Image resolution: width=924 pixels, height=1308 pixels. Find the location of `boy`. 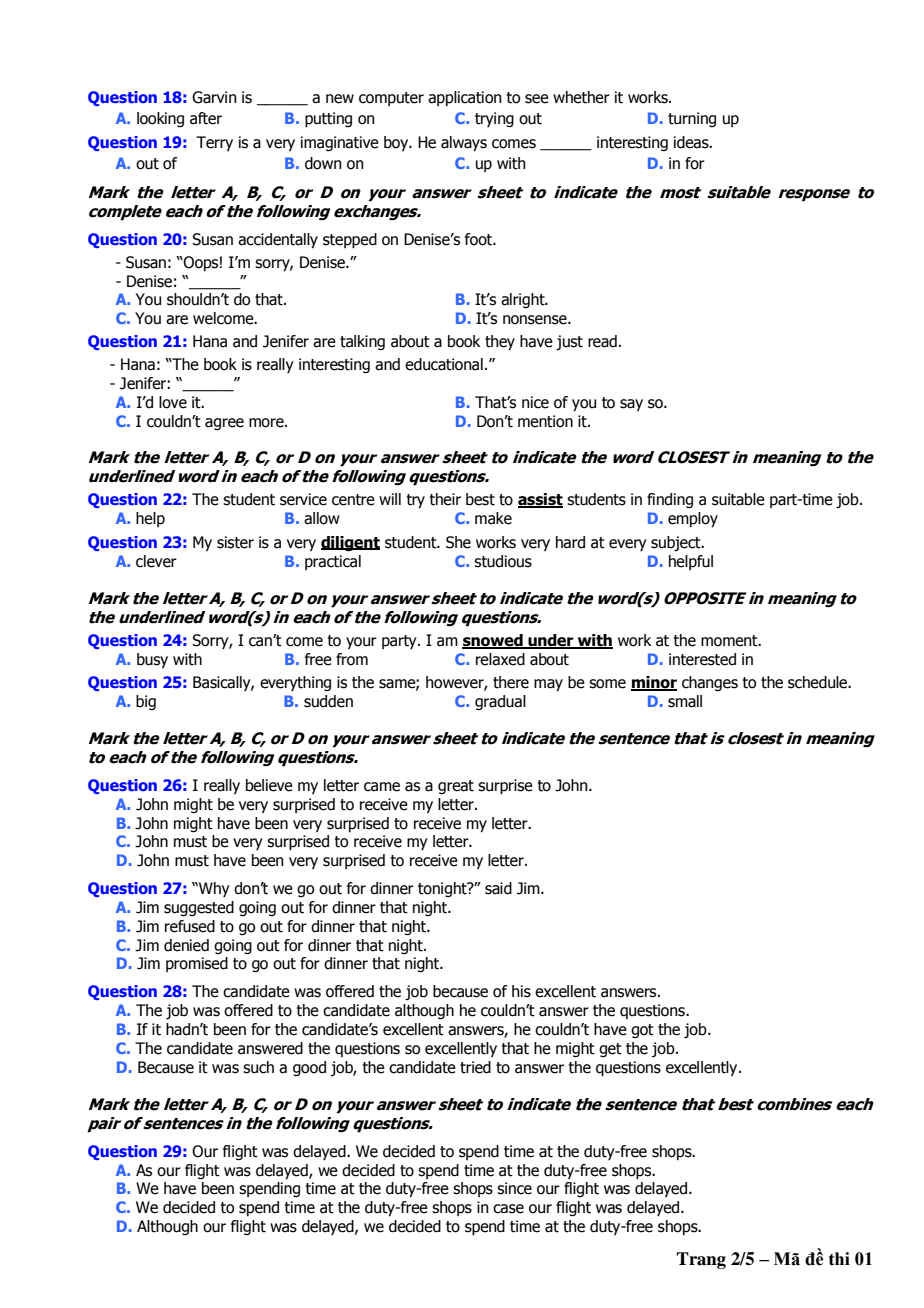

boy is located at coordinates (397, 143).
